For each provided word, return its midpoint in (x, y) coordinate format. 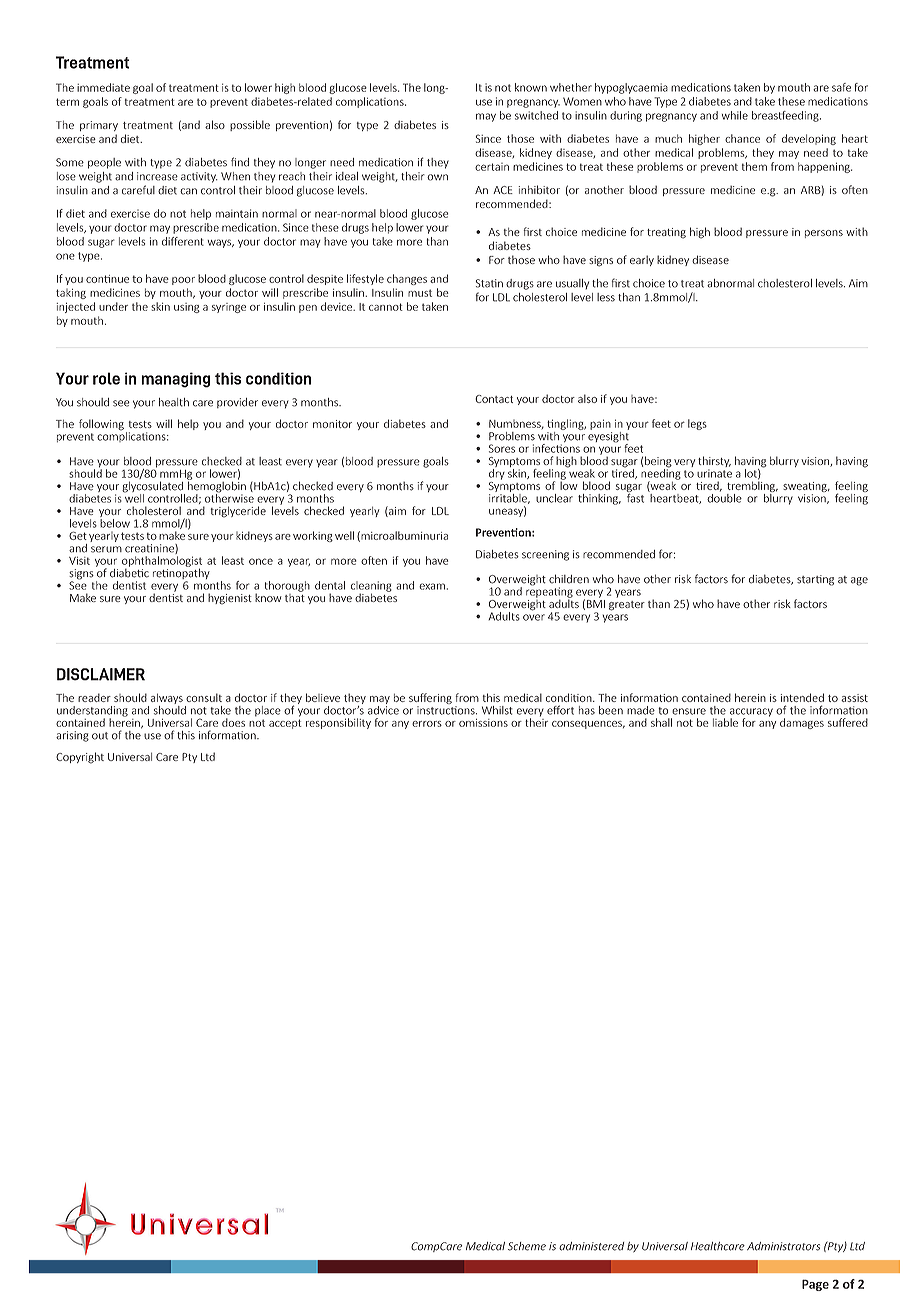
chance (742, 138)
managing (175, 380)
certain (492, 167)
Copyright (80, 758)
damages (802, 723)
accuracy (751, 713)
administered (591, 1246)
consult (204, 697)
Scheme (527, 1246)
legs (697, 424)
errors (427, 724)
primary (99, 126)
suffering (430, 700)
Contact (494, 399)
